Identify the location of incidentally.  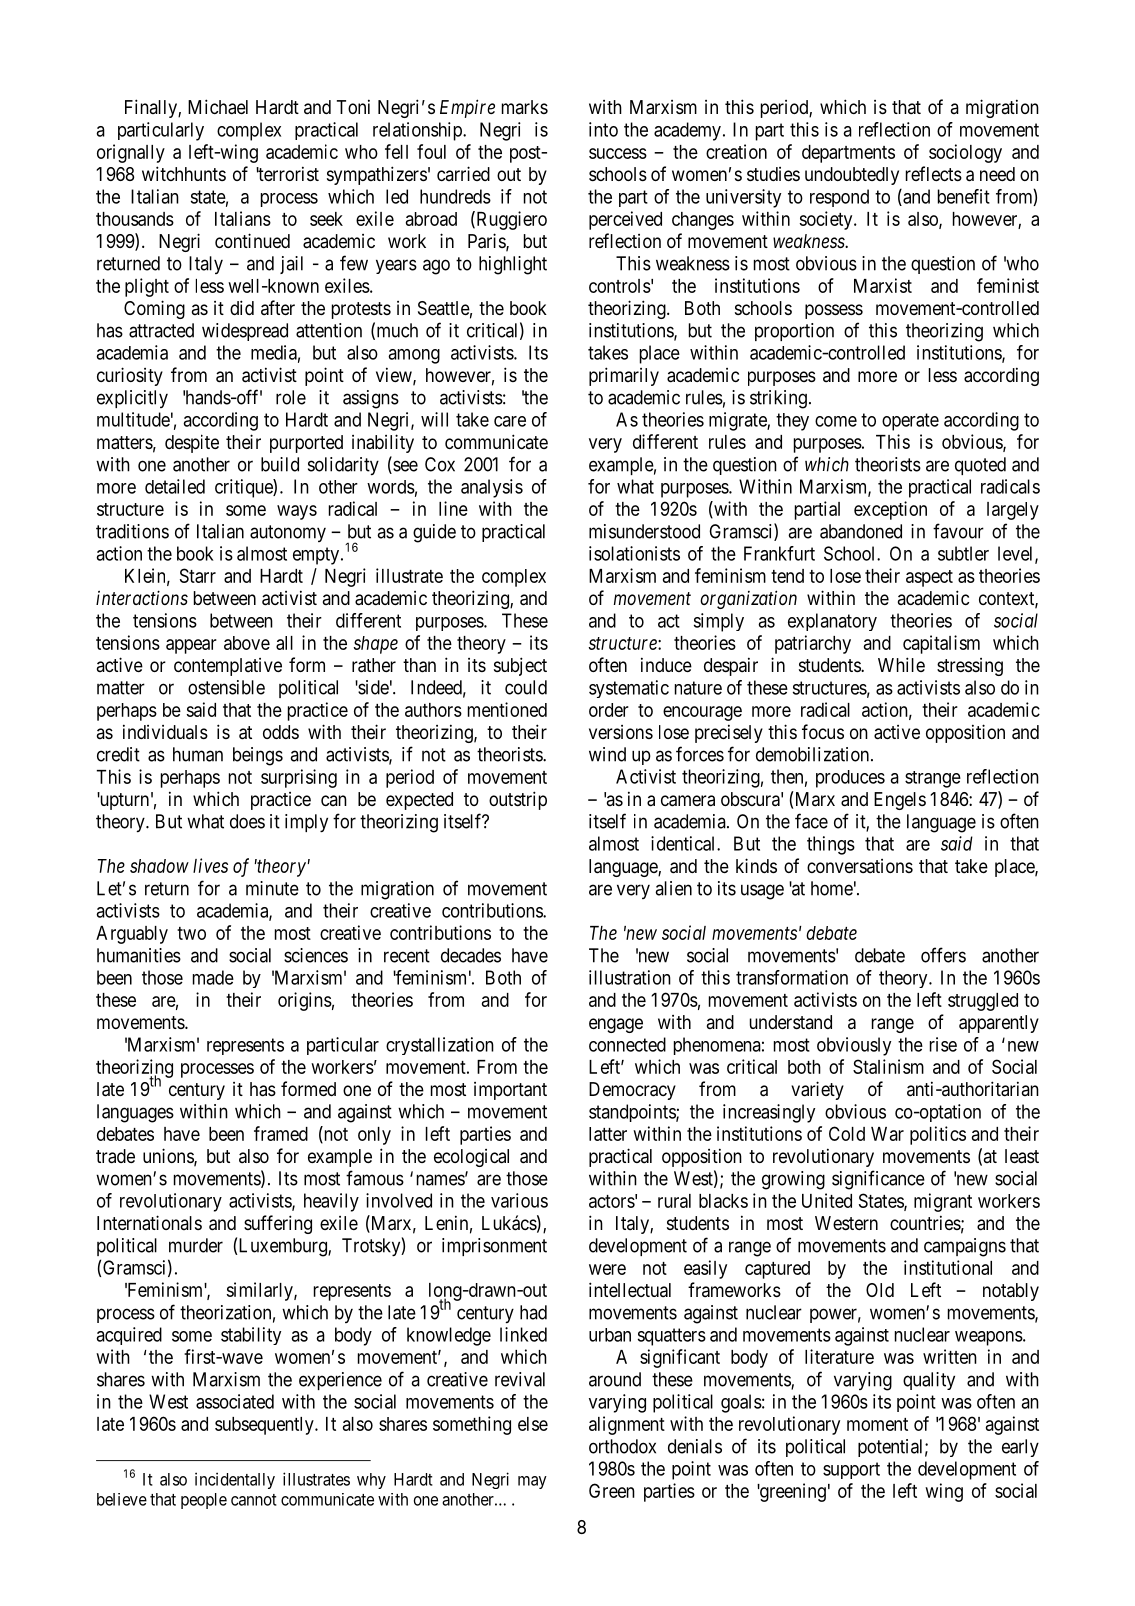
(235, 1480).
